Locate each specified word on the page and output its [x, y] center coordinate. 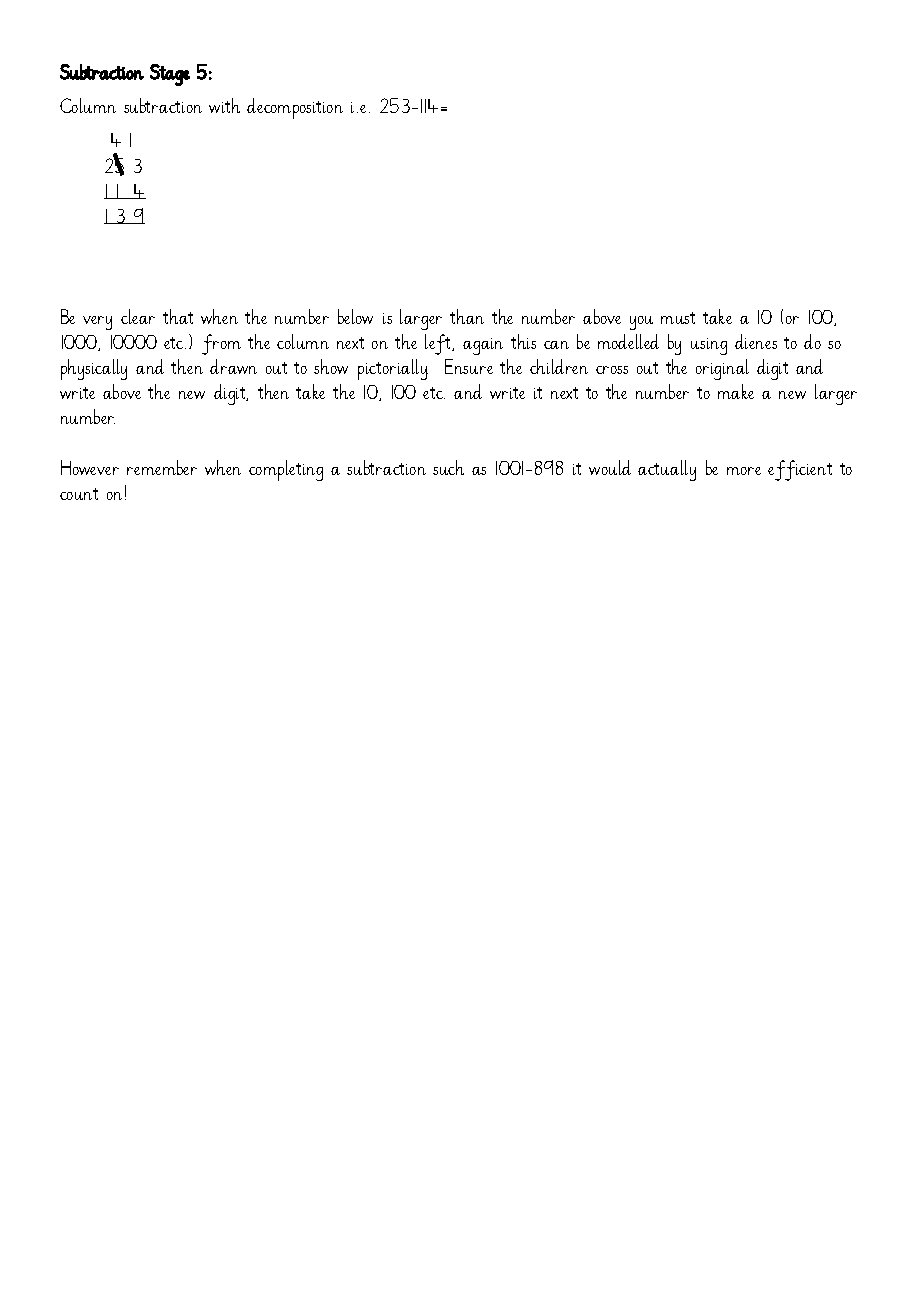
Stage [170, 75]
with [224, 105]
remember [162, 467]
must [678, 318]
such [448, 467]
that [178, 316]
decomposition [295, 108]
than [467, 316]
